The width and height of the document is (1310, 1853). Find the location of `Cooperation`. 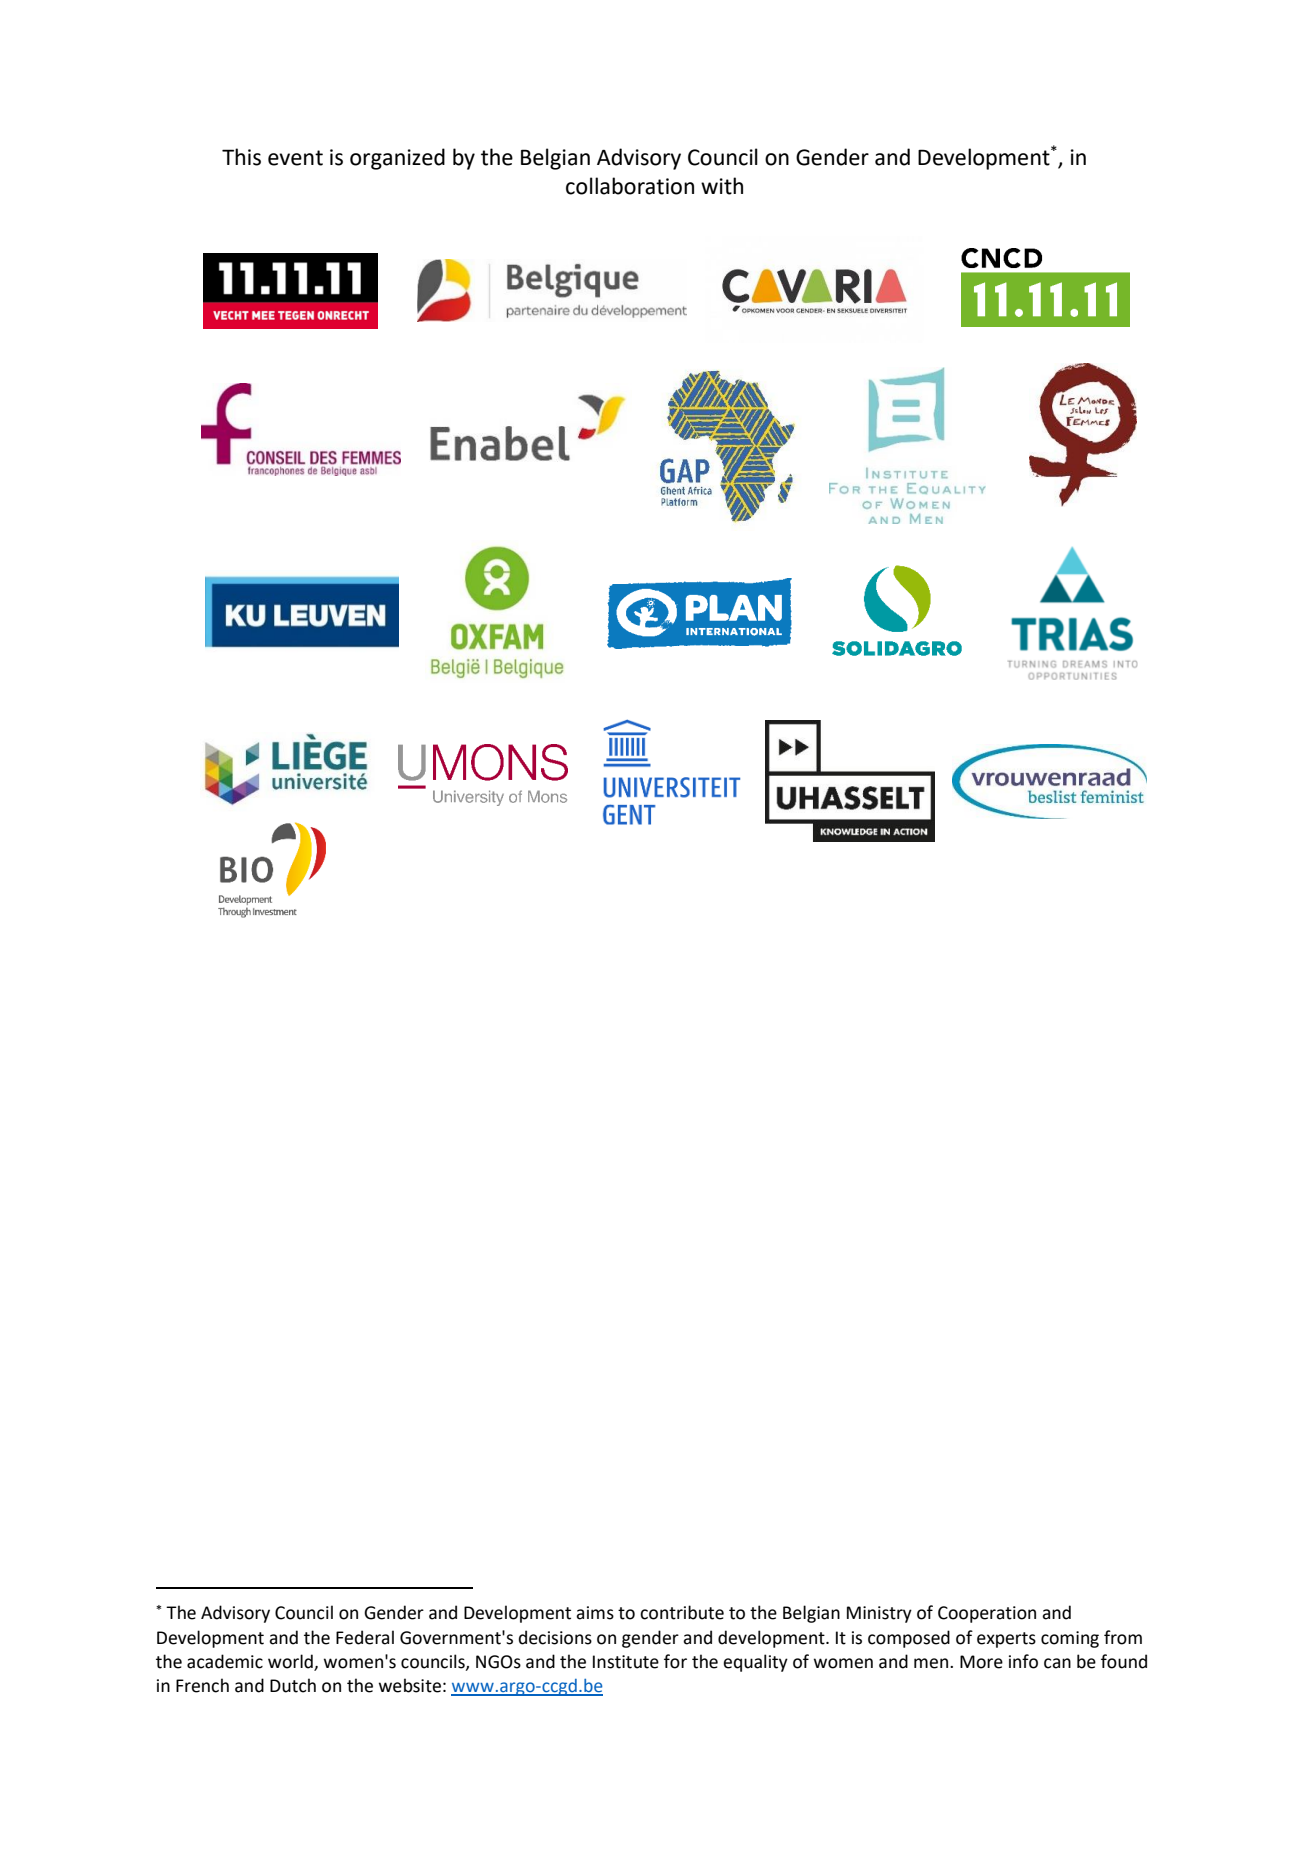

Cooperation is located at coordinates (987, 1614).
